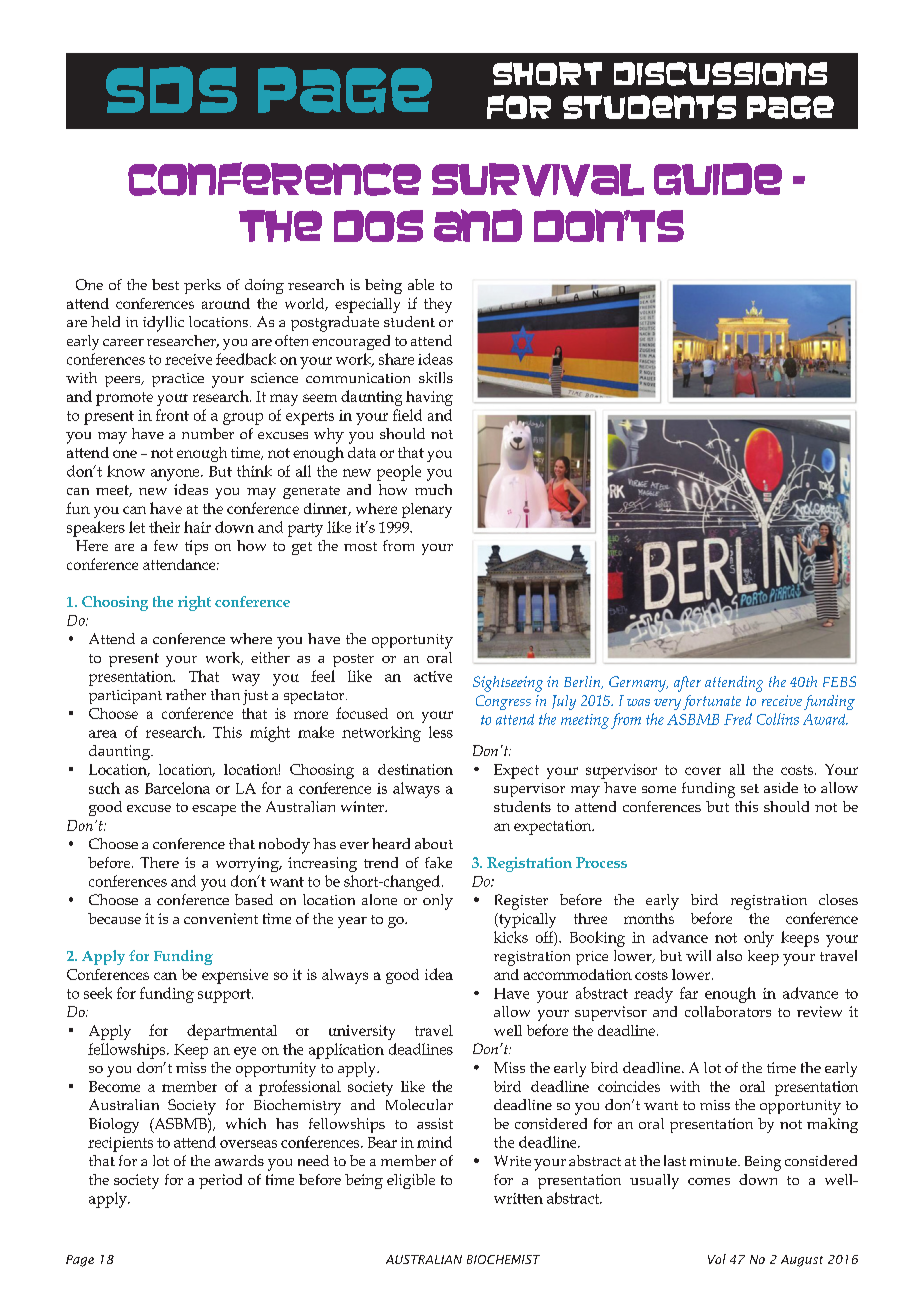  I want to click on Survival, so click(538, 180).
